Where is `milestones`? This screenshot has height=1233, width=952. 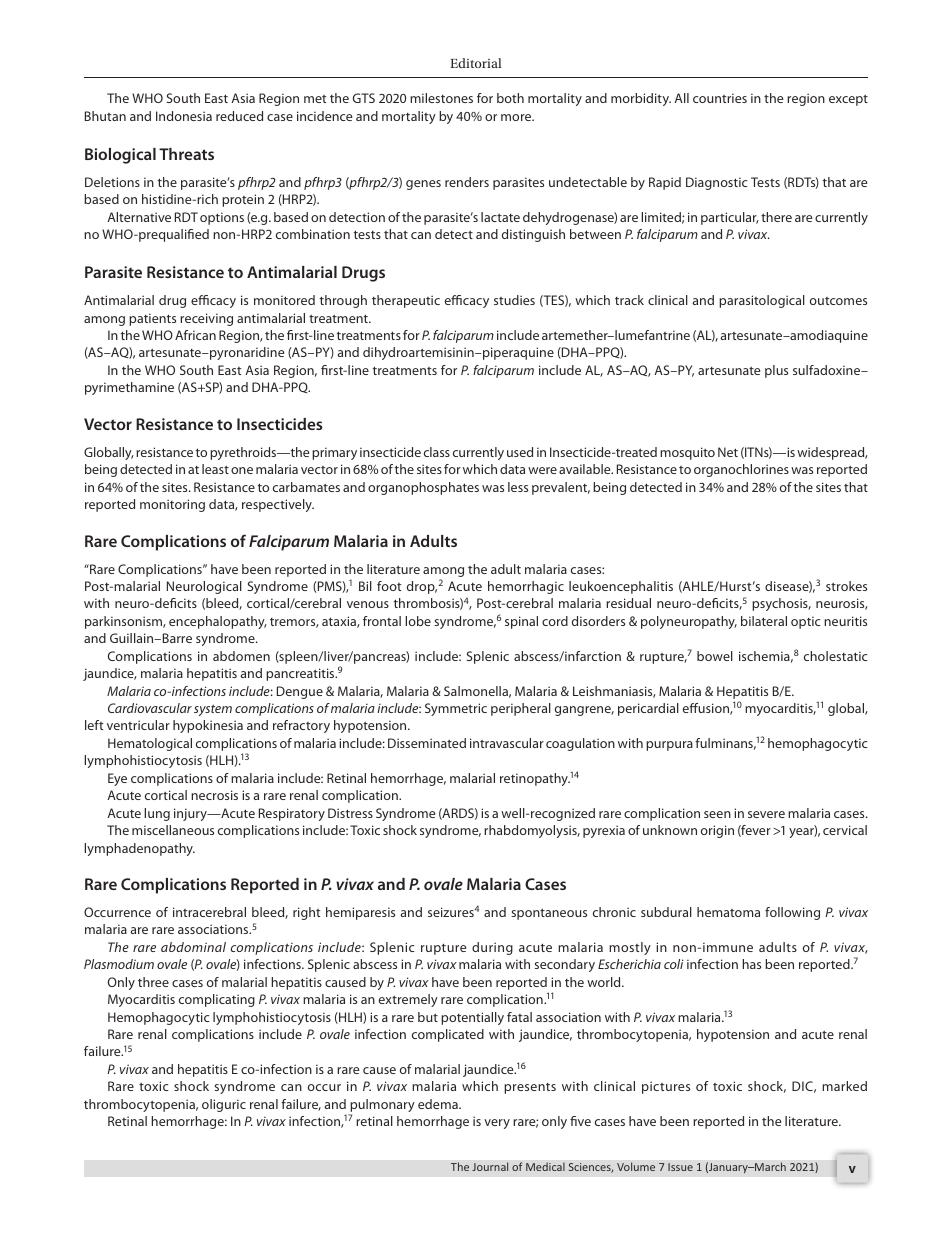
milestones is located at coordinates (441, 98).
